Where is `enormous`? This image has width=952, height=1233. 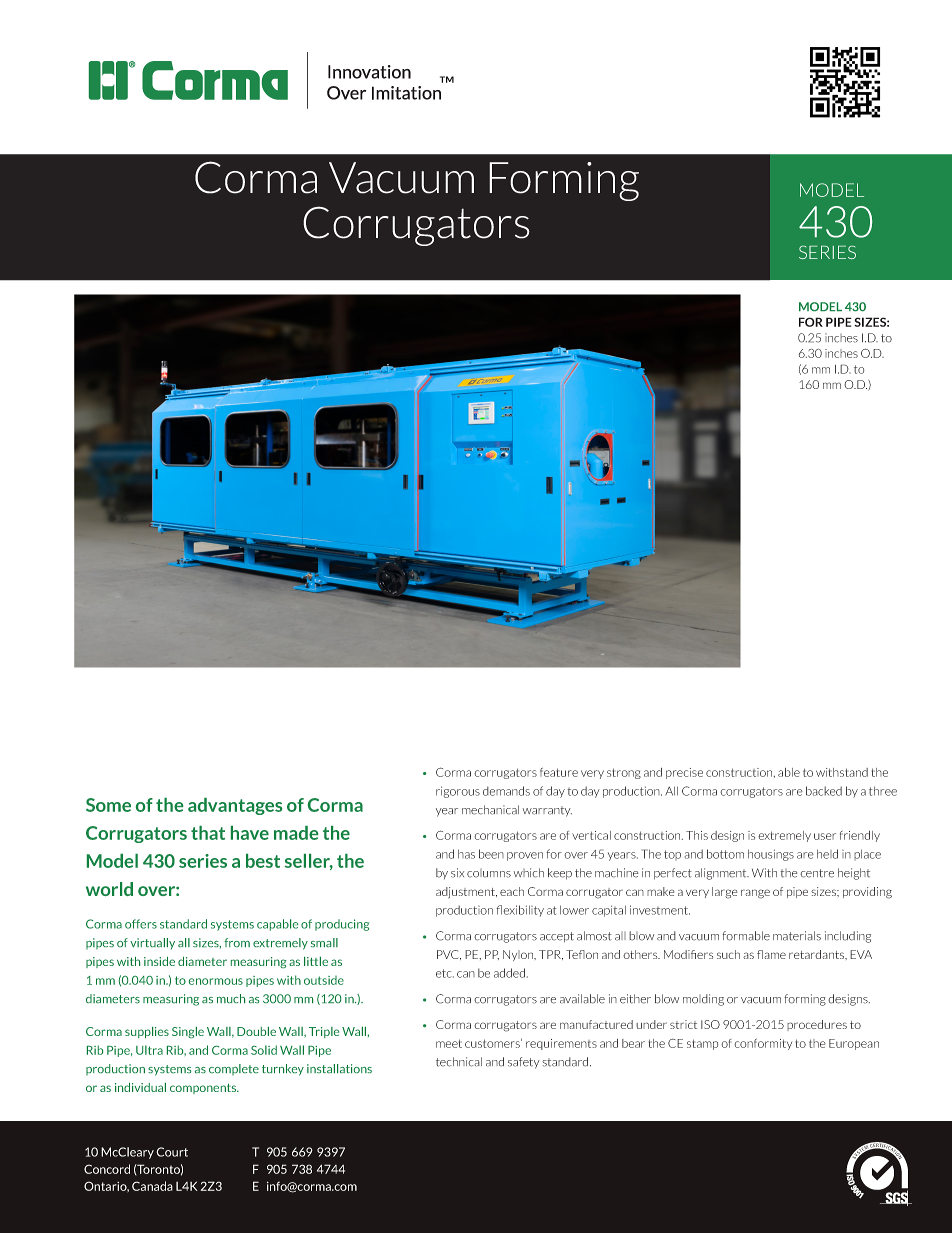 enormous is located at coordinates (216, 981).
